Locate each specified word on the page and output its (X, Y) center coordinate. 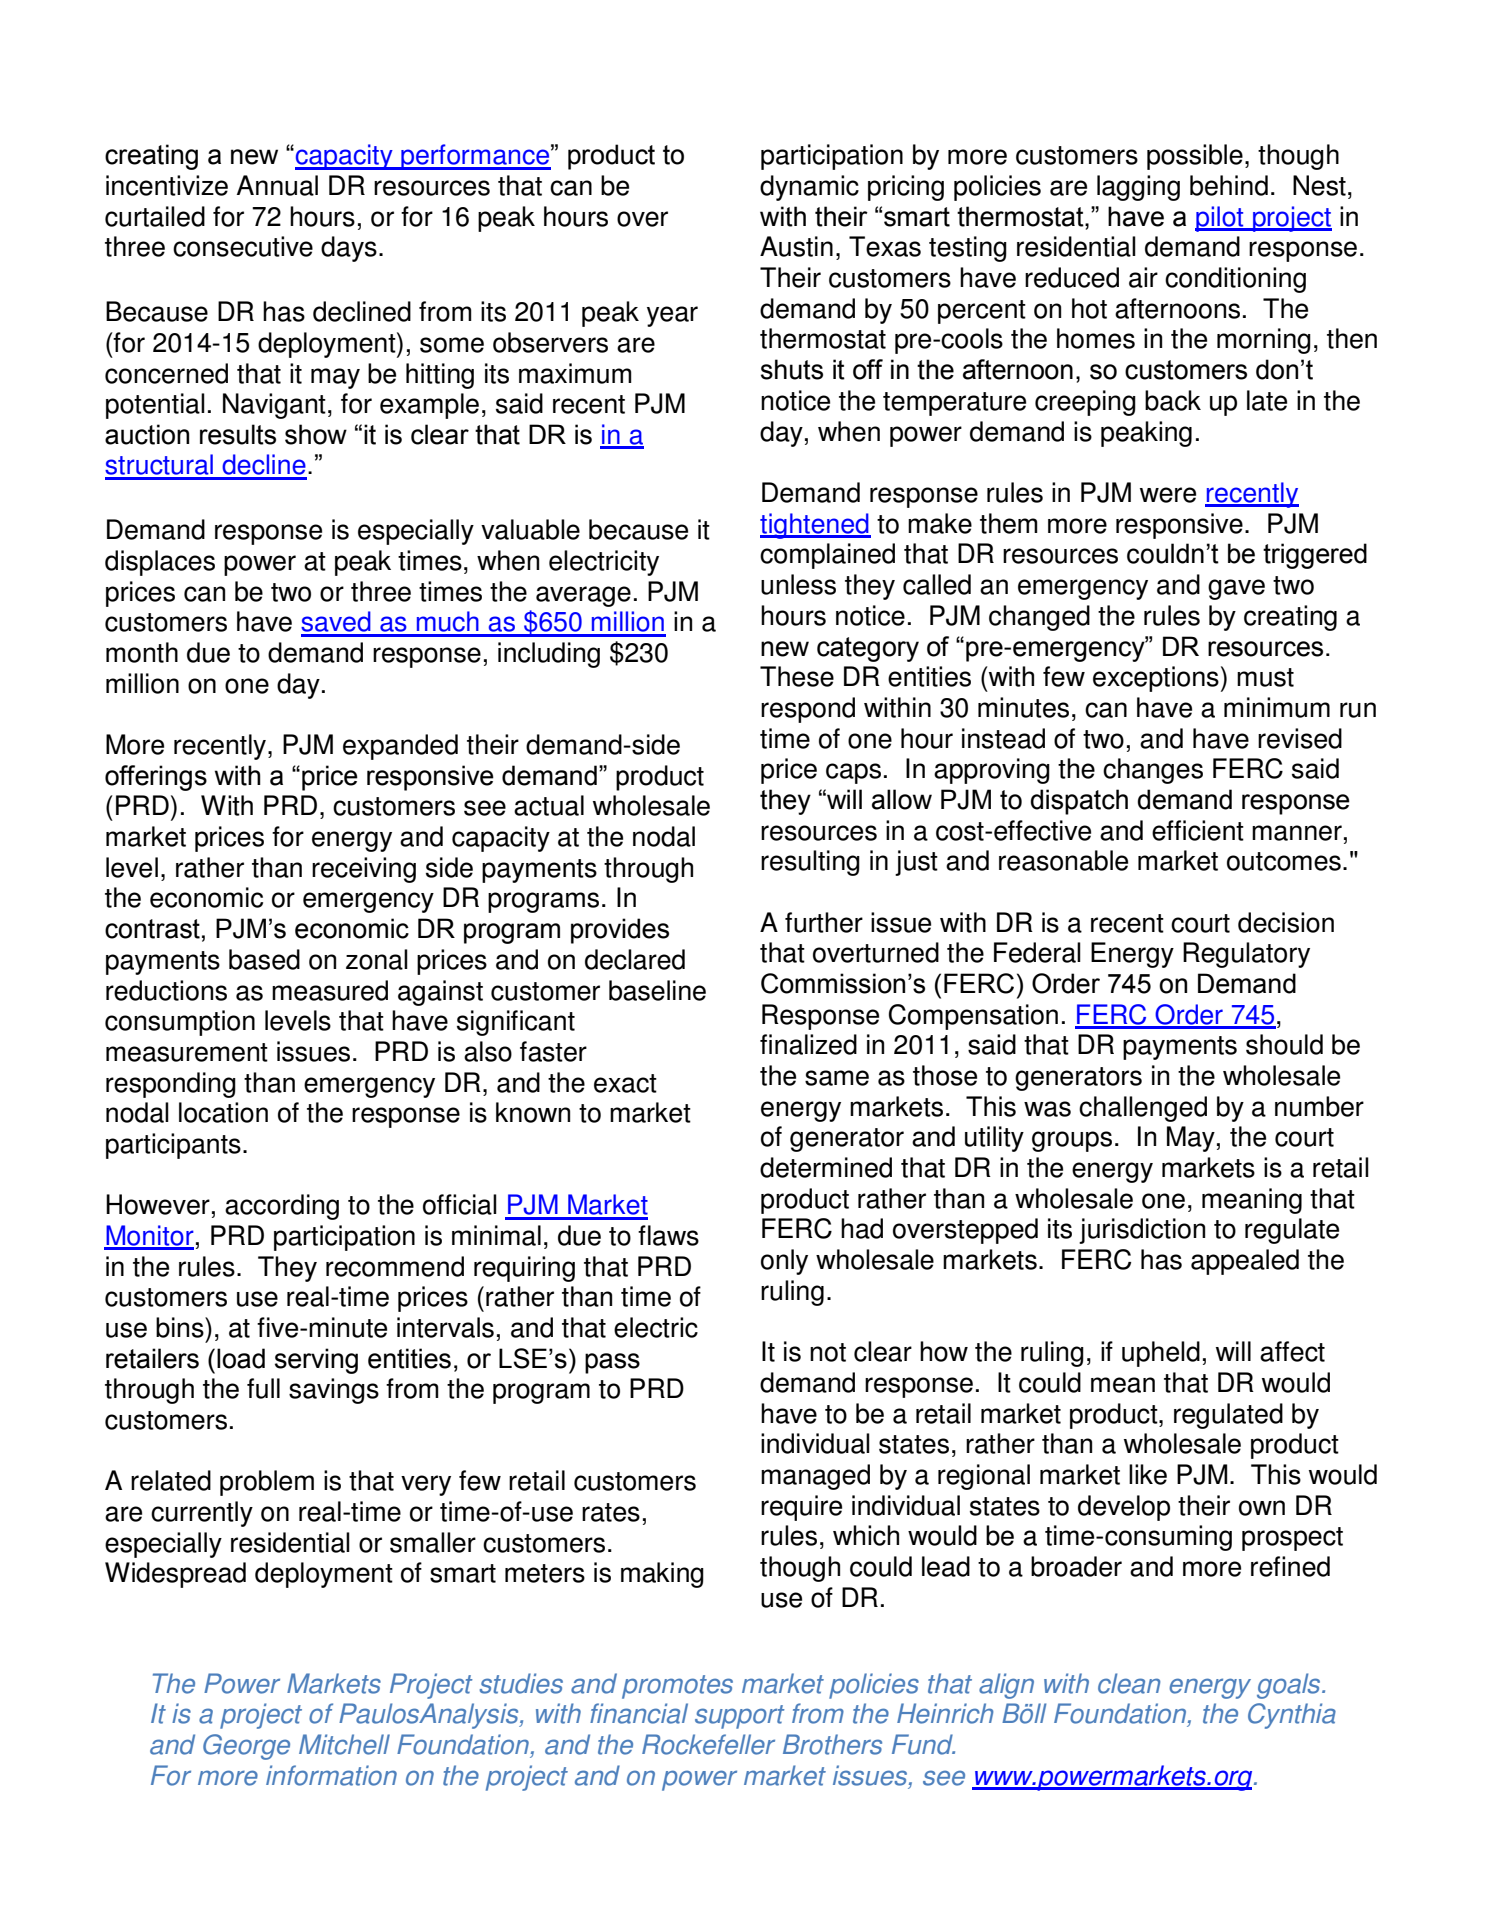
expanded (400, 747)
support (740, 1717)
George (246, 1747)
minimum (1277, 707)
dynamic (809, 188)
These (797, 676)
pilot (1220, 219)
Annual (277, 185)
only (784, 1262)
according (282, 1207)
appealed (1245, 1262)
